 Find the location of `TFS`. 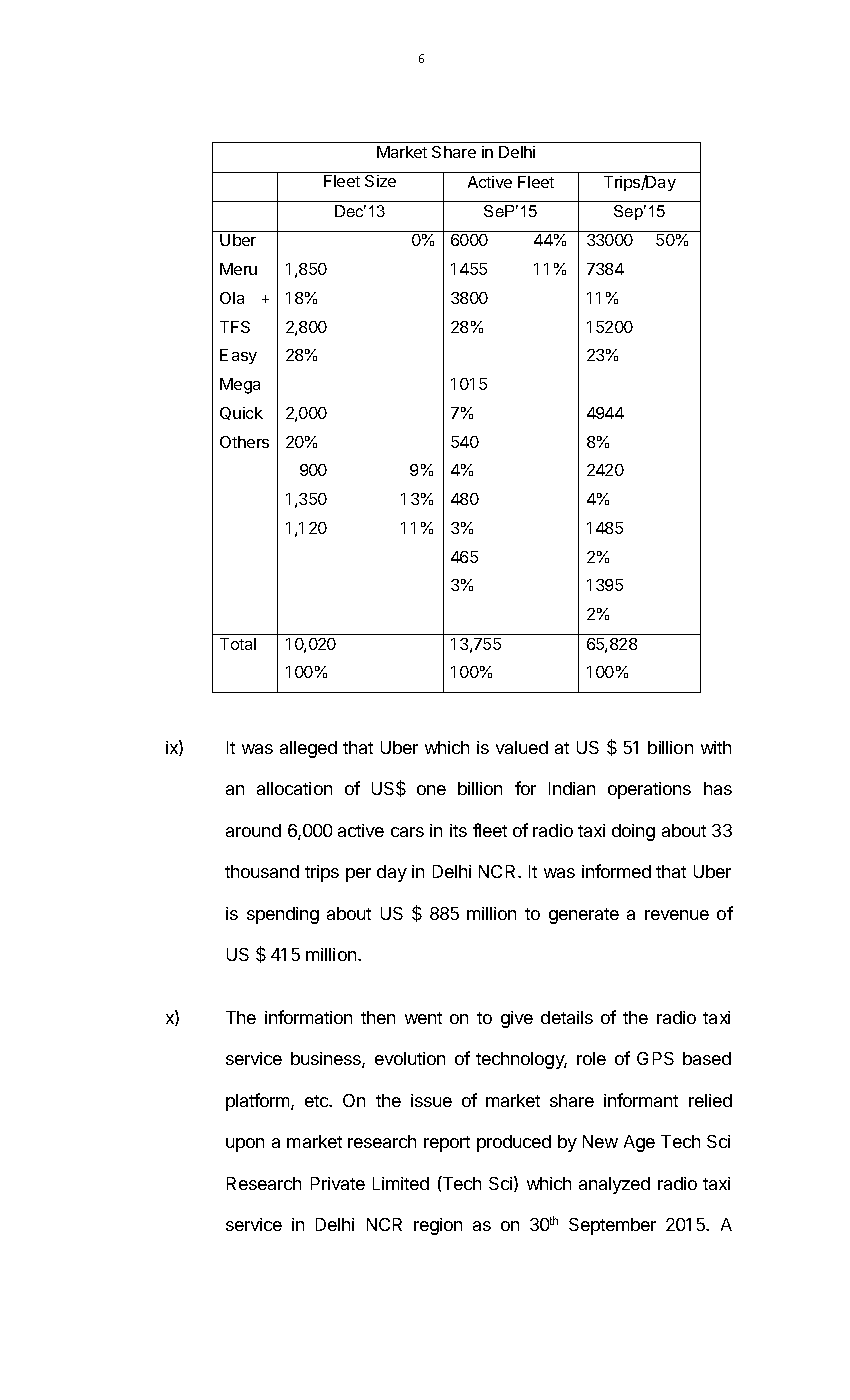

TFS is located at coordinates (235, 327).
